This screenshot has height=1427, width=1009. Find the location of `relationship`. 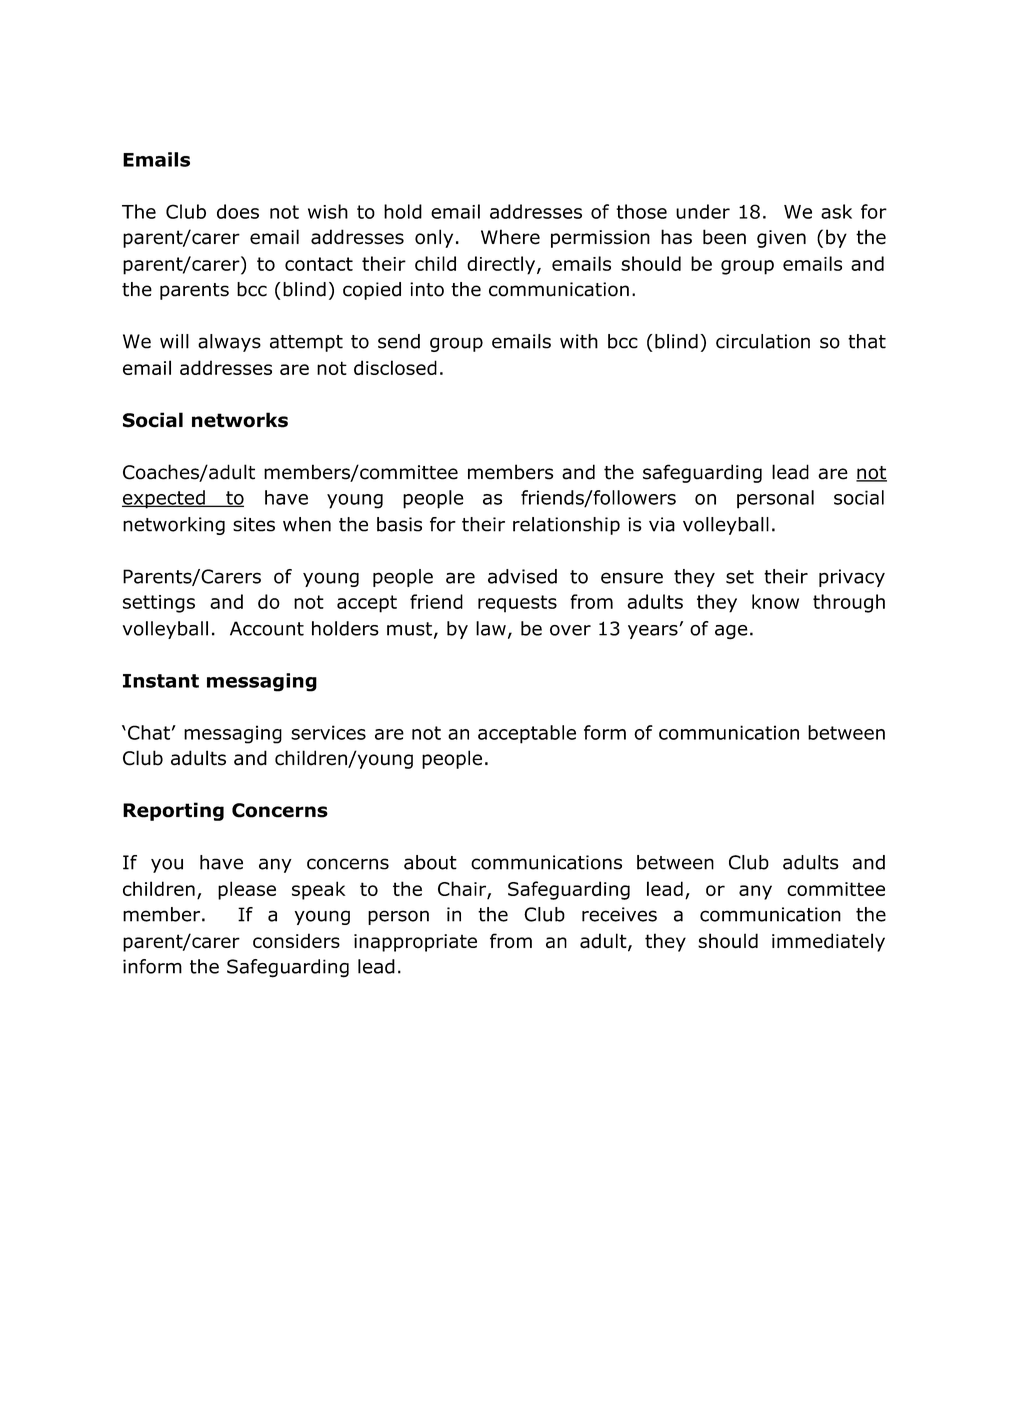

relationship is located at coordinates (566, 526).
